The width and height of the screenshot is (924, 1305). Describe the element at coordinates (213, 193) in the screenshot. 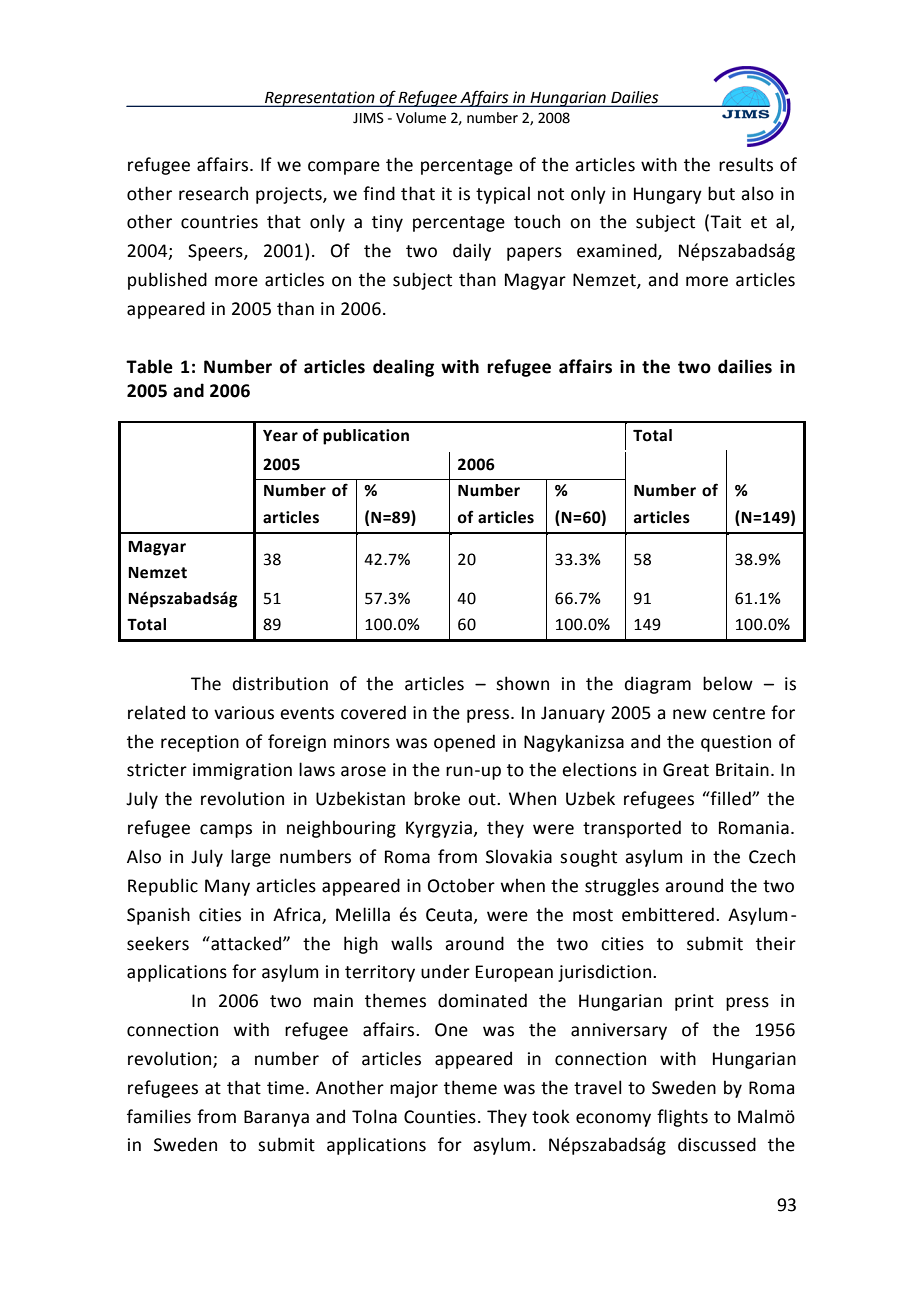

I see `research` at that location.
